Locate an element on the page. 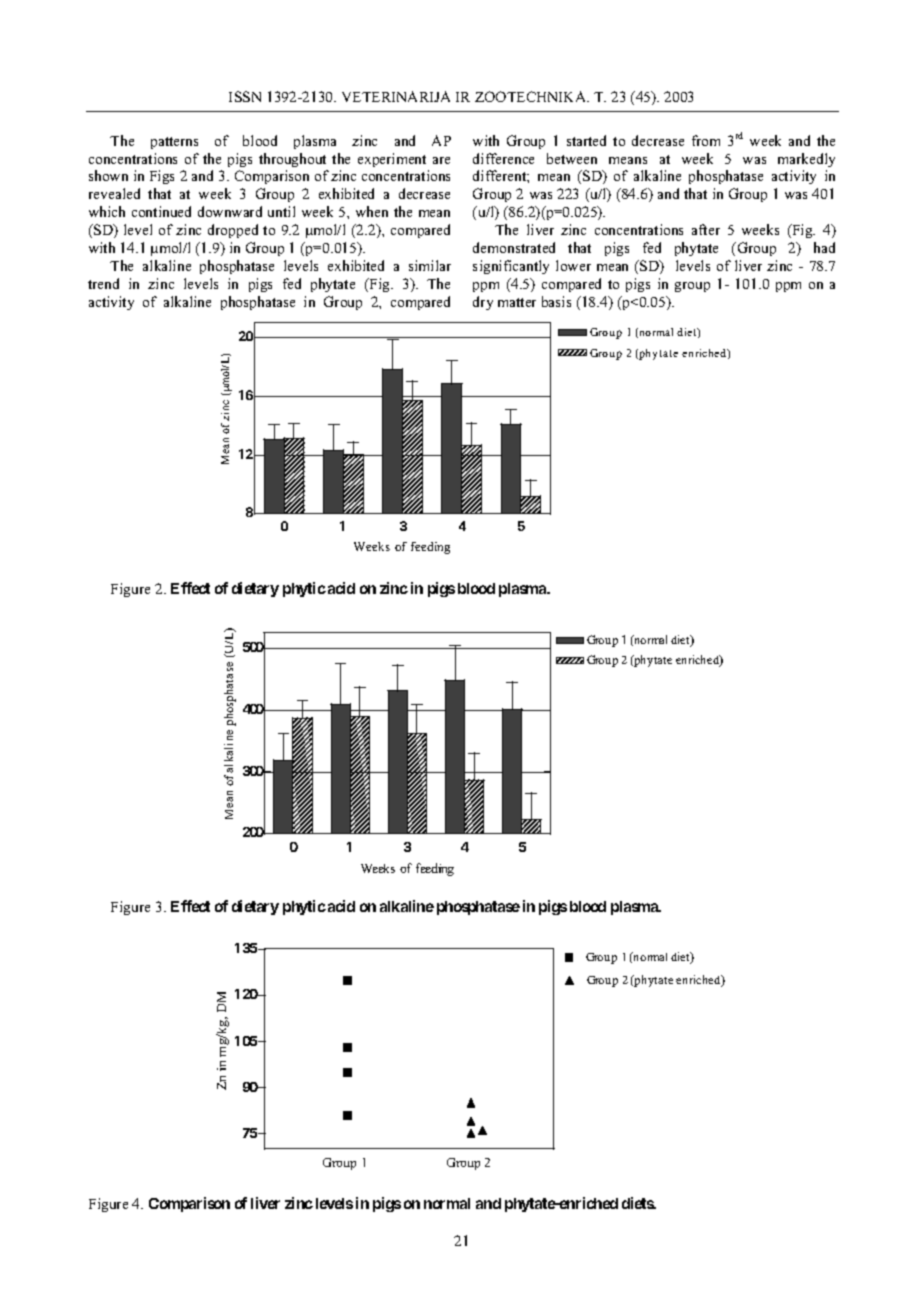 Image resolution: width=924 pixels, height=1308 pixels. difference is located at coordinates (503, 158).
